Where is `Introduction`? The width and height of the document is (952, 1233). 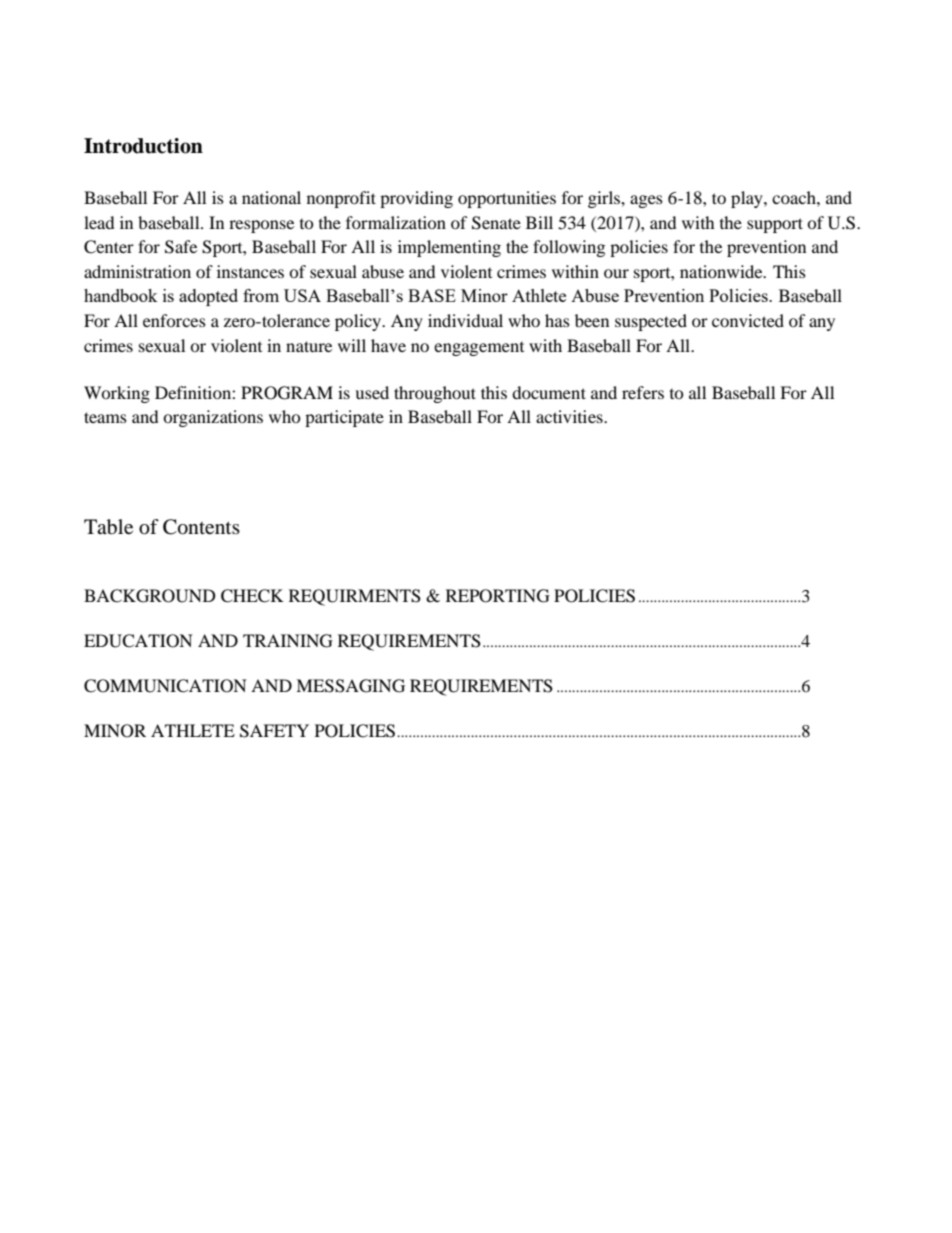 Introduction is located at coordinates (143, 146).
